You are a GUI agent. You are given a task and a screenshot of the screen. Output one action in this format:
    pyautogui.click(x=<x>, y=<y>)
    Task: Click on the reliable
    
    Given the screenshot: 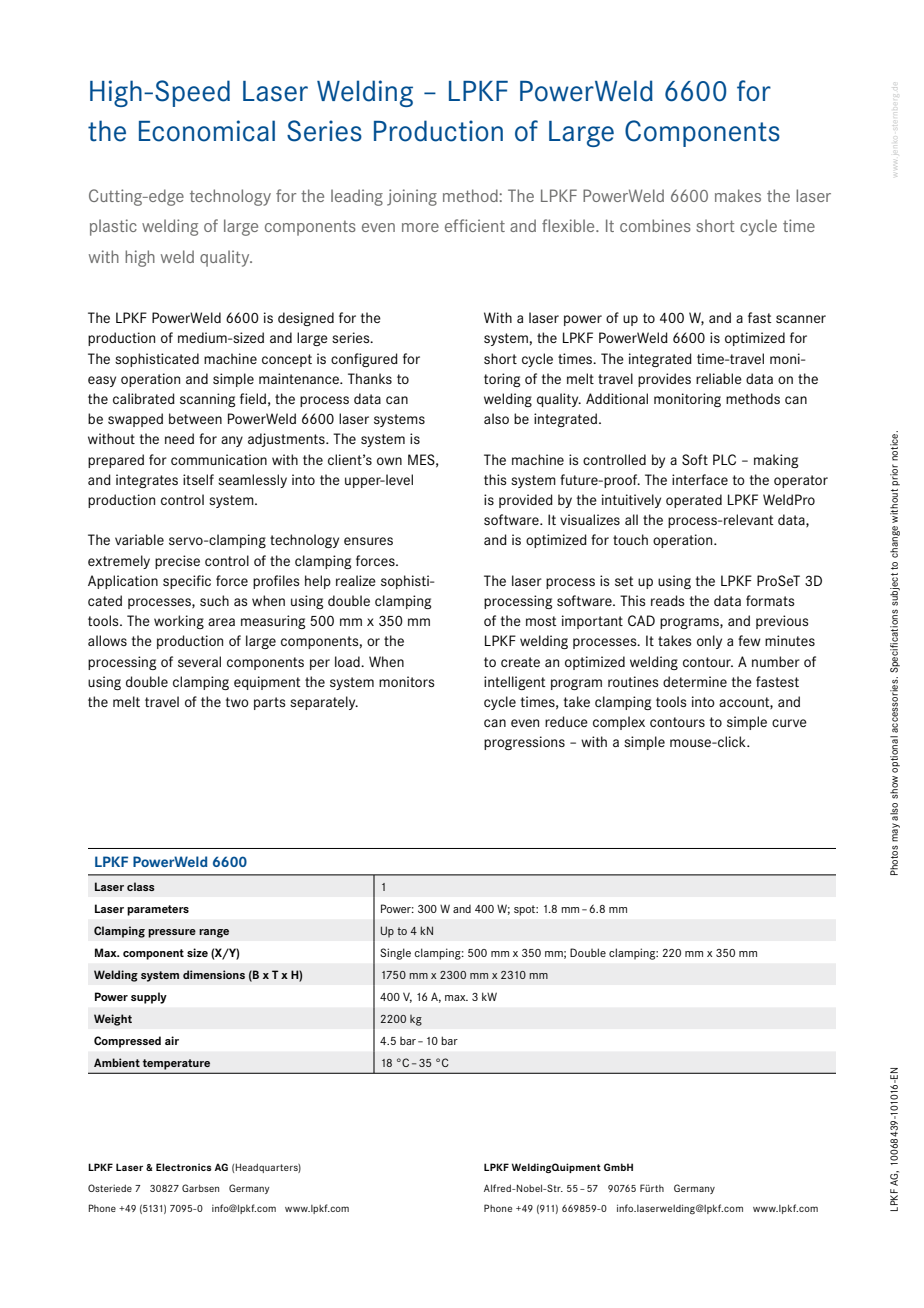 What is the action you would take?
    pyautogui.click(x=719, y=378)
